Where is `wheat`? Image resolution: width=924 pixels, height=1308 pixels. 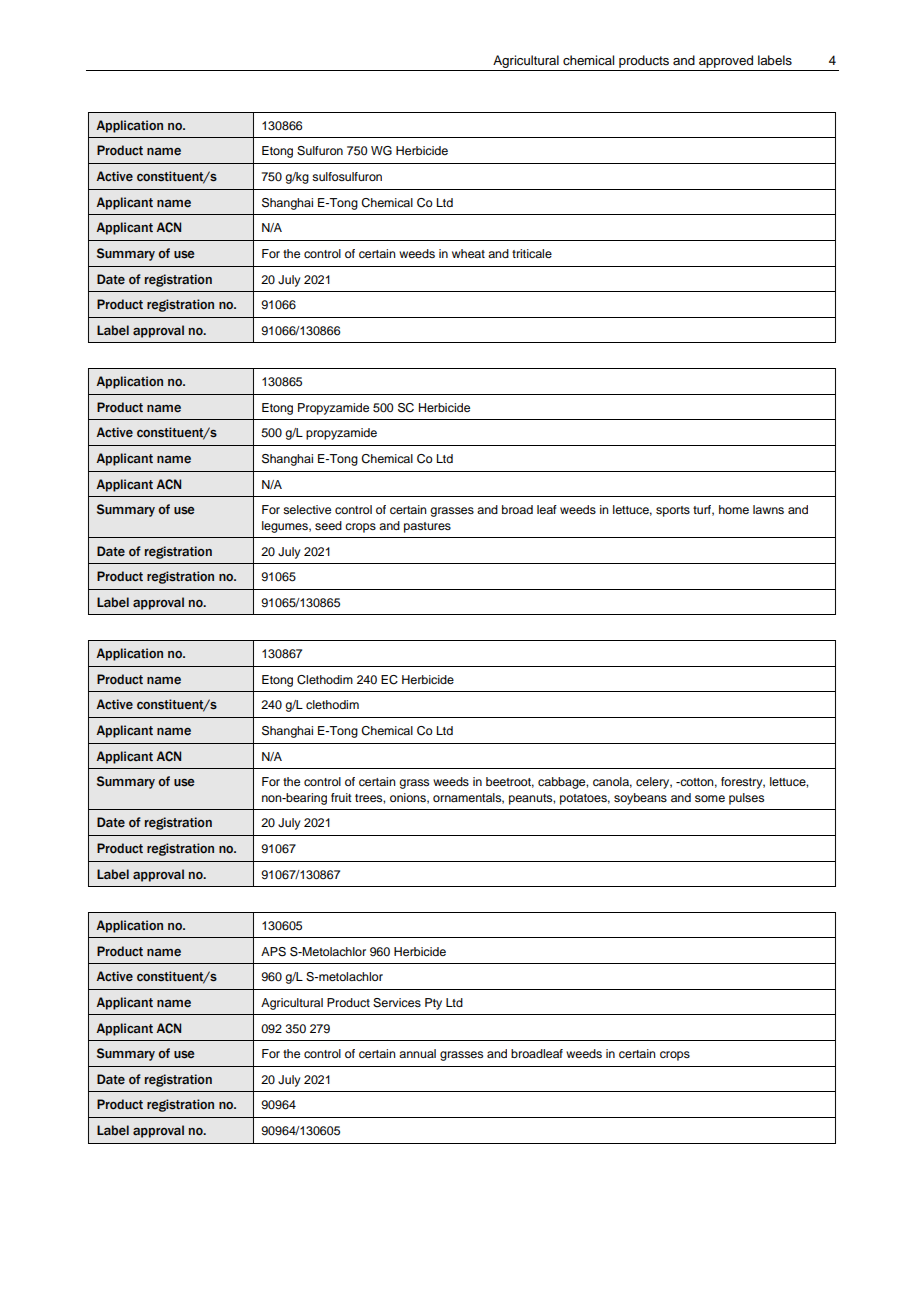 wheat is located at coordinates (468, 253).
